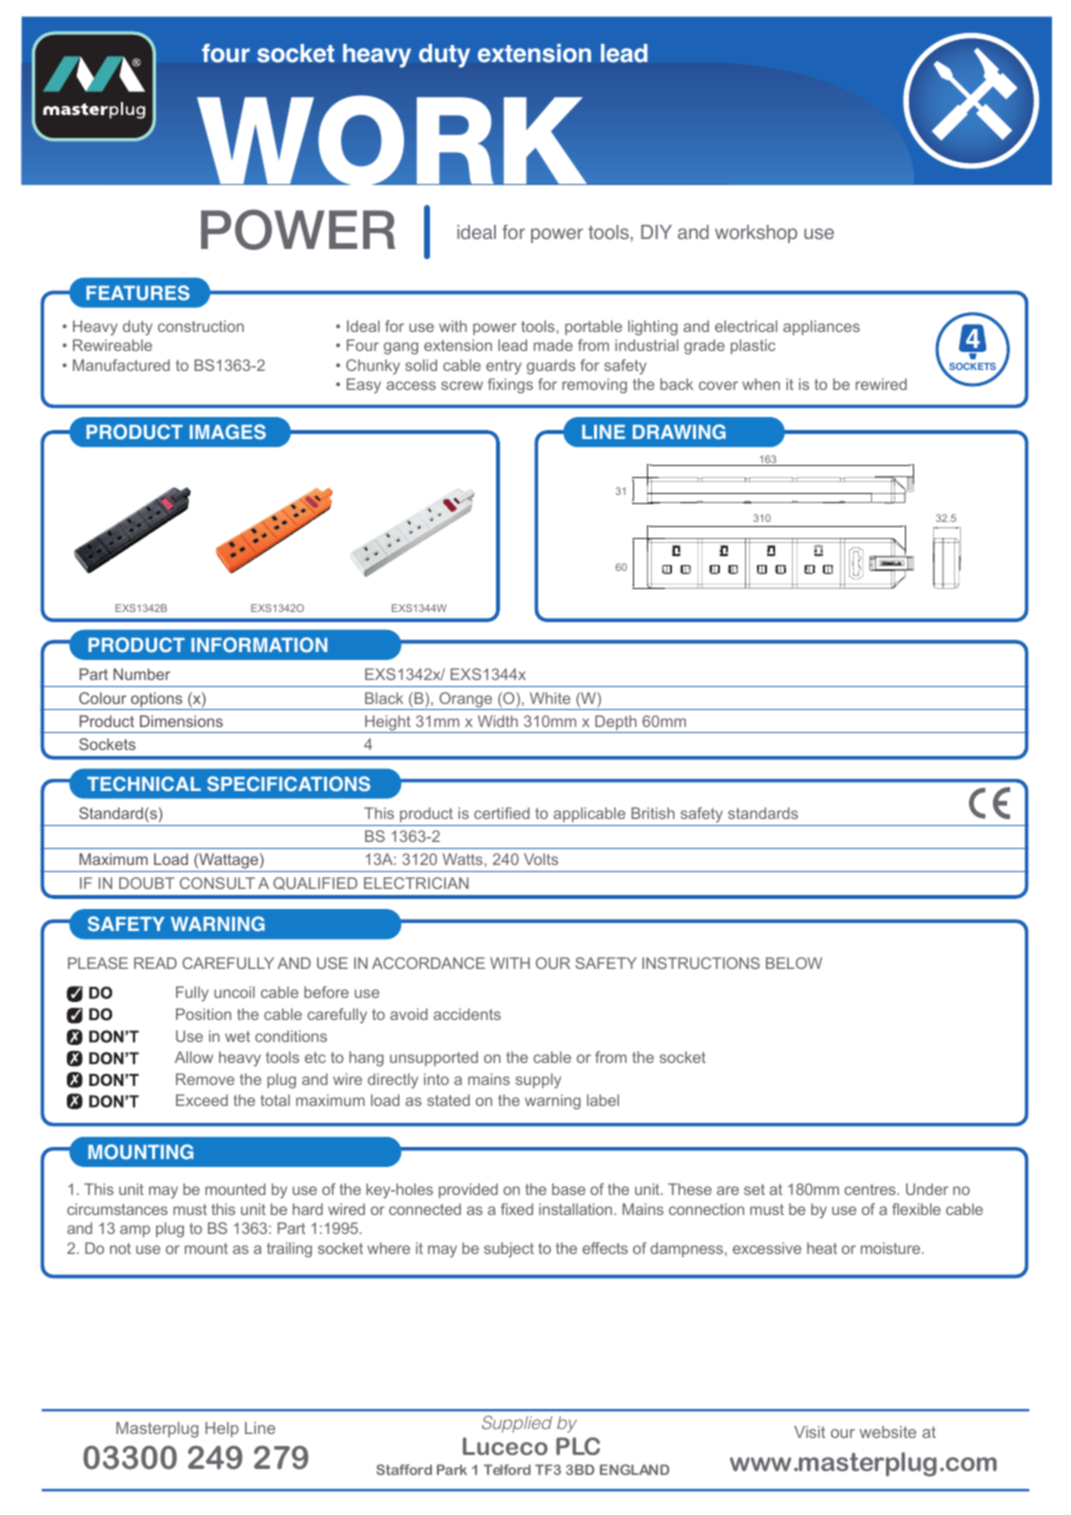 Image resolution: width=1071 pixels, height=1515 pixels. Describe the element at coordinates (259, 645) in the document. I see `INFORMATION` at that location.
